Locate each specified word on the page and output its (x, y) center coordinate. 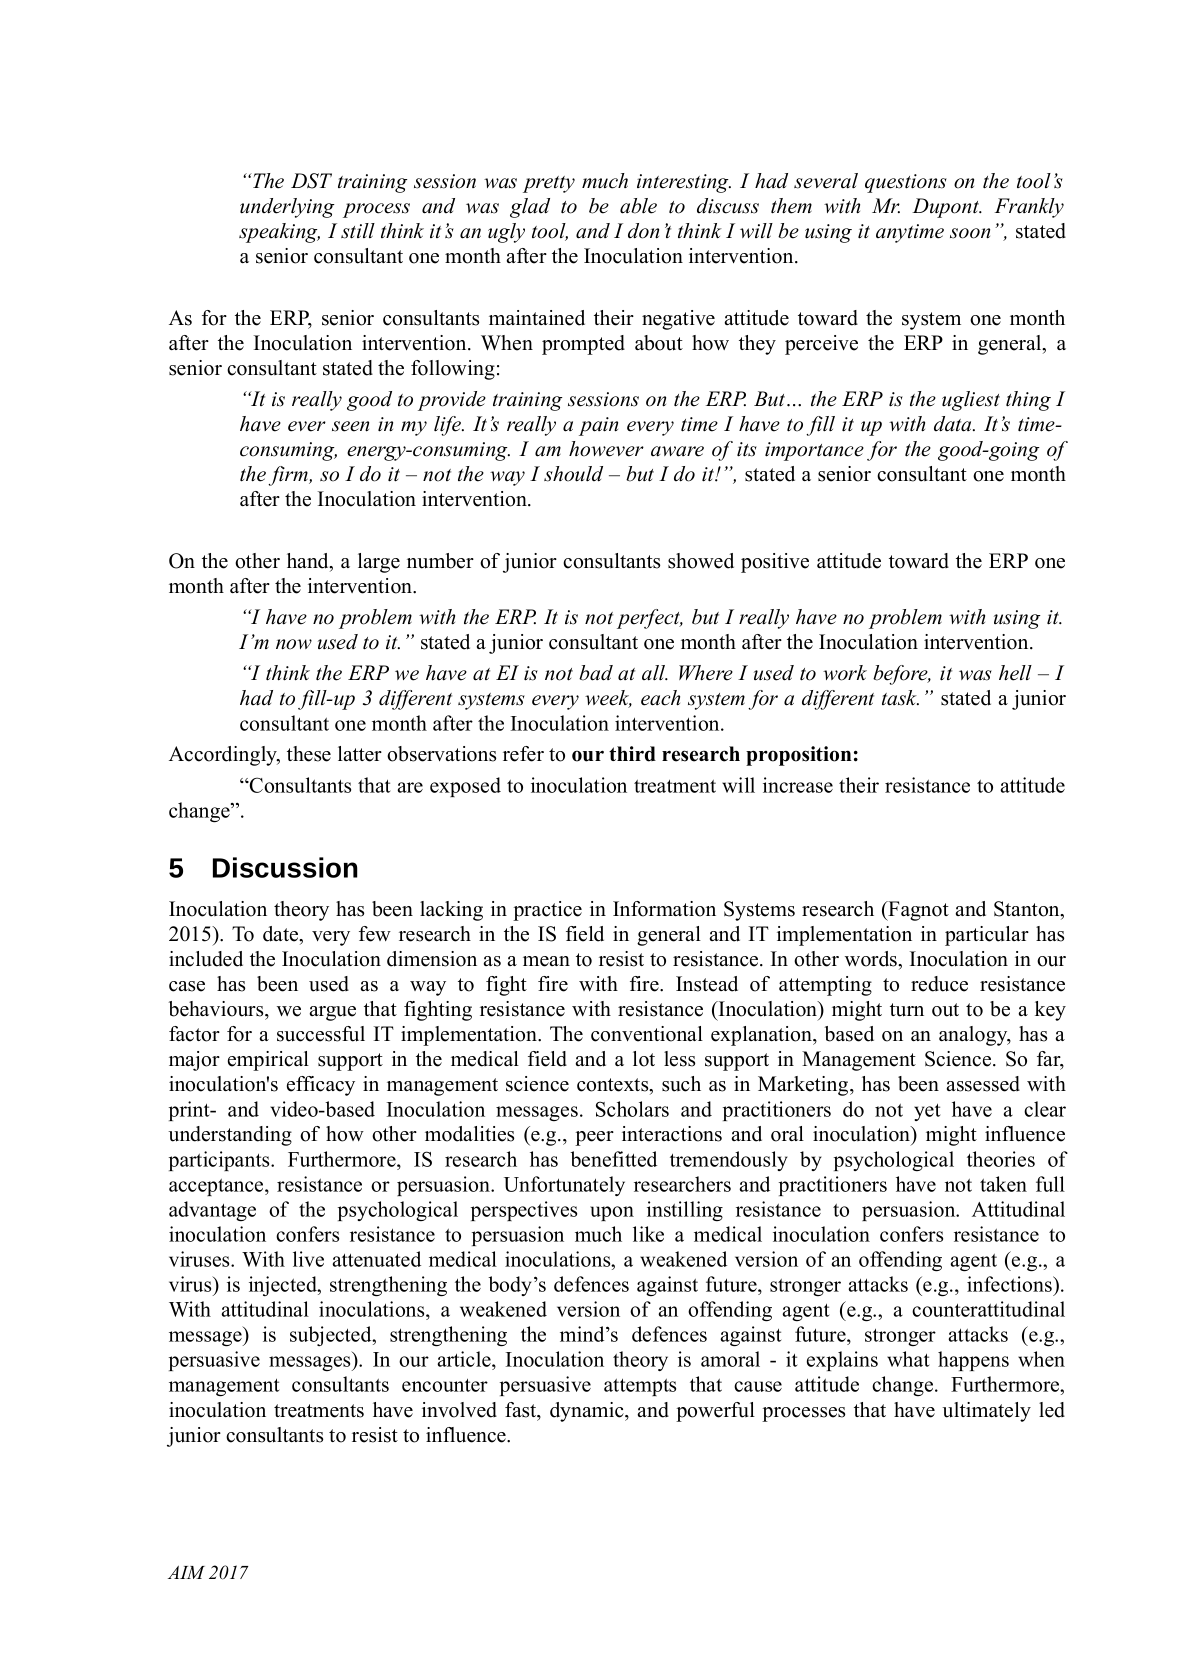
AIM (186, 1572)
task (900, 698)
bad (596, 673)
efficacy (321, 1086)
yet (927, 1112)
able (638, 206)
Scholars (632, 1109)
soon (970, 233)
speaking (279, 233)
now (294, 644)
